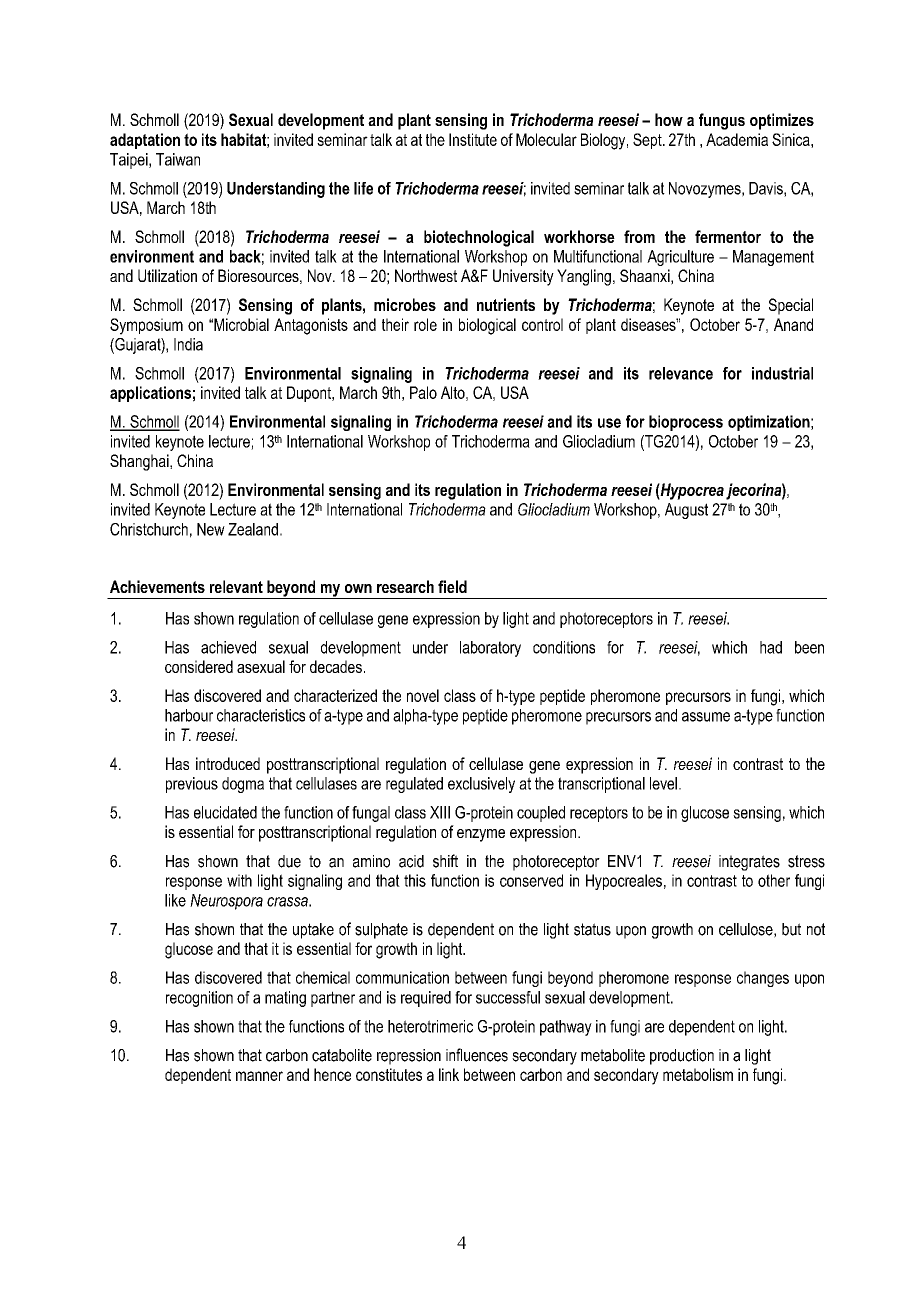  I want to click on Institute, so click(473, 139).
